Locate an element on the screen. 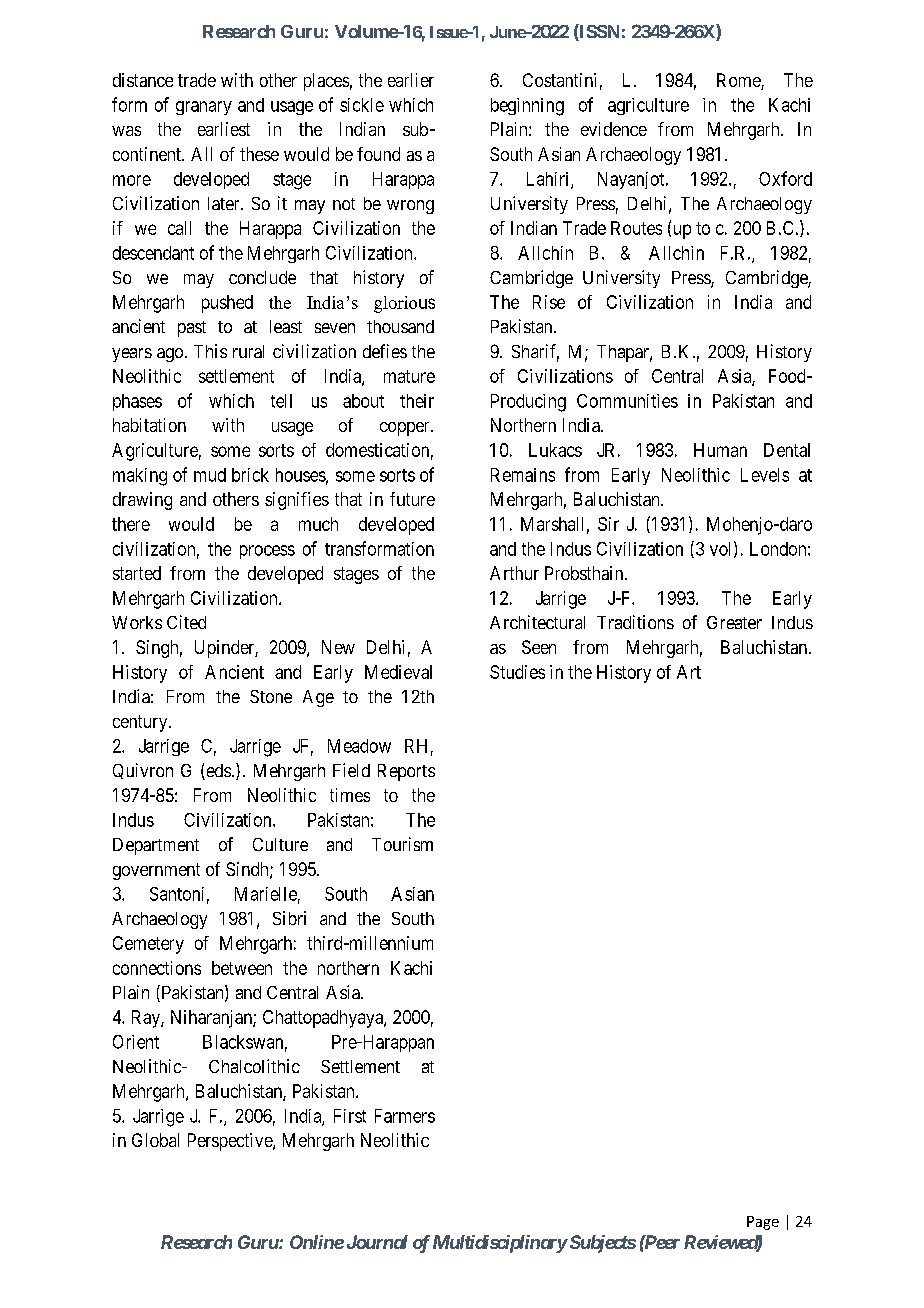  granary is located at coordinates (204, 108).
